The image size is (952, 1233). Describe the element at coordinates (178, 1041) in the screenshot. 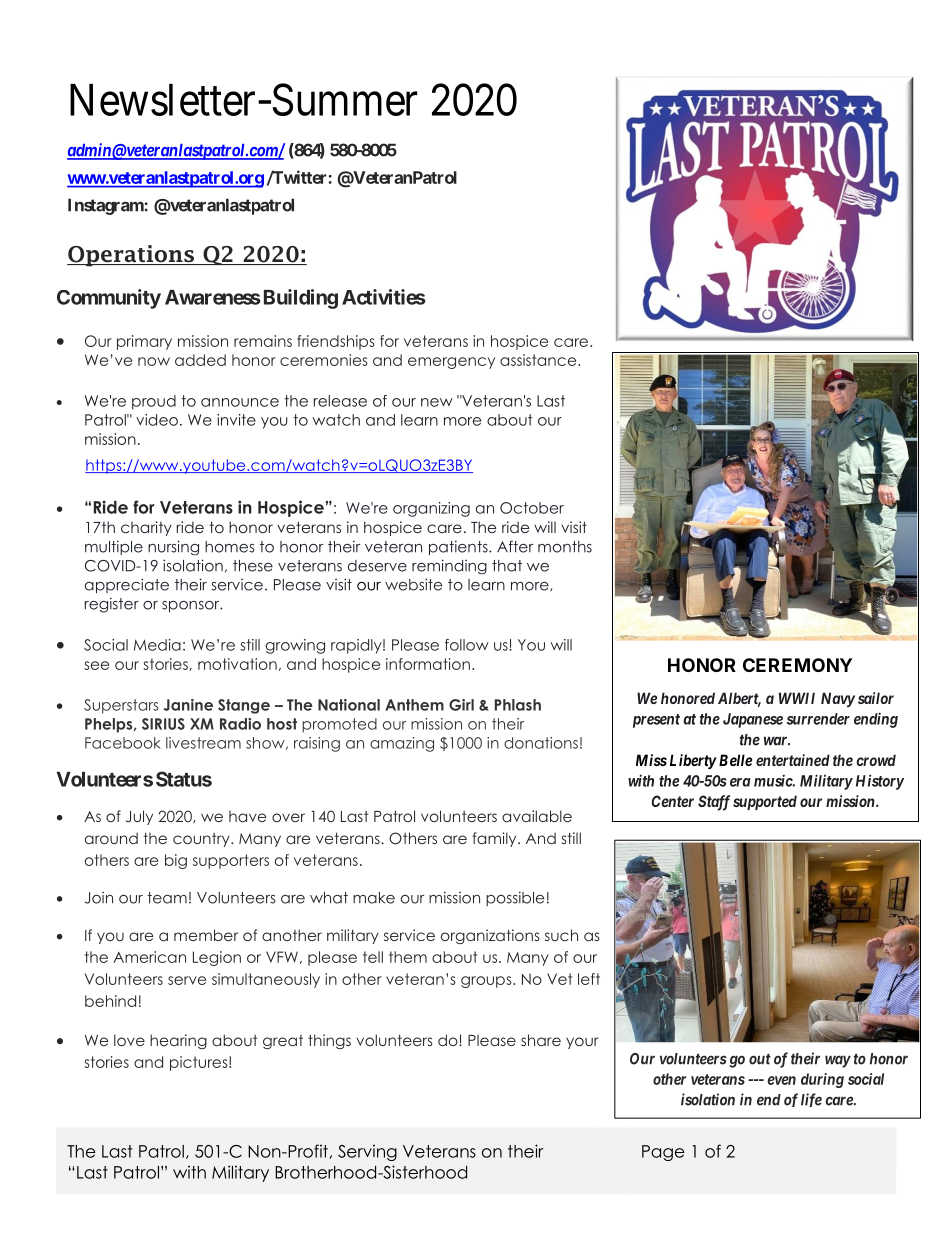

I see `hearing` at that location.
